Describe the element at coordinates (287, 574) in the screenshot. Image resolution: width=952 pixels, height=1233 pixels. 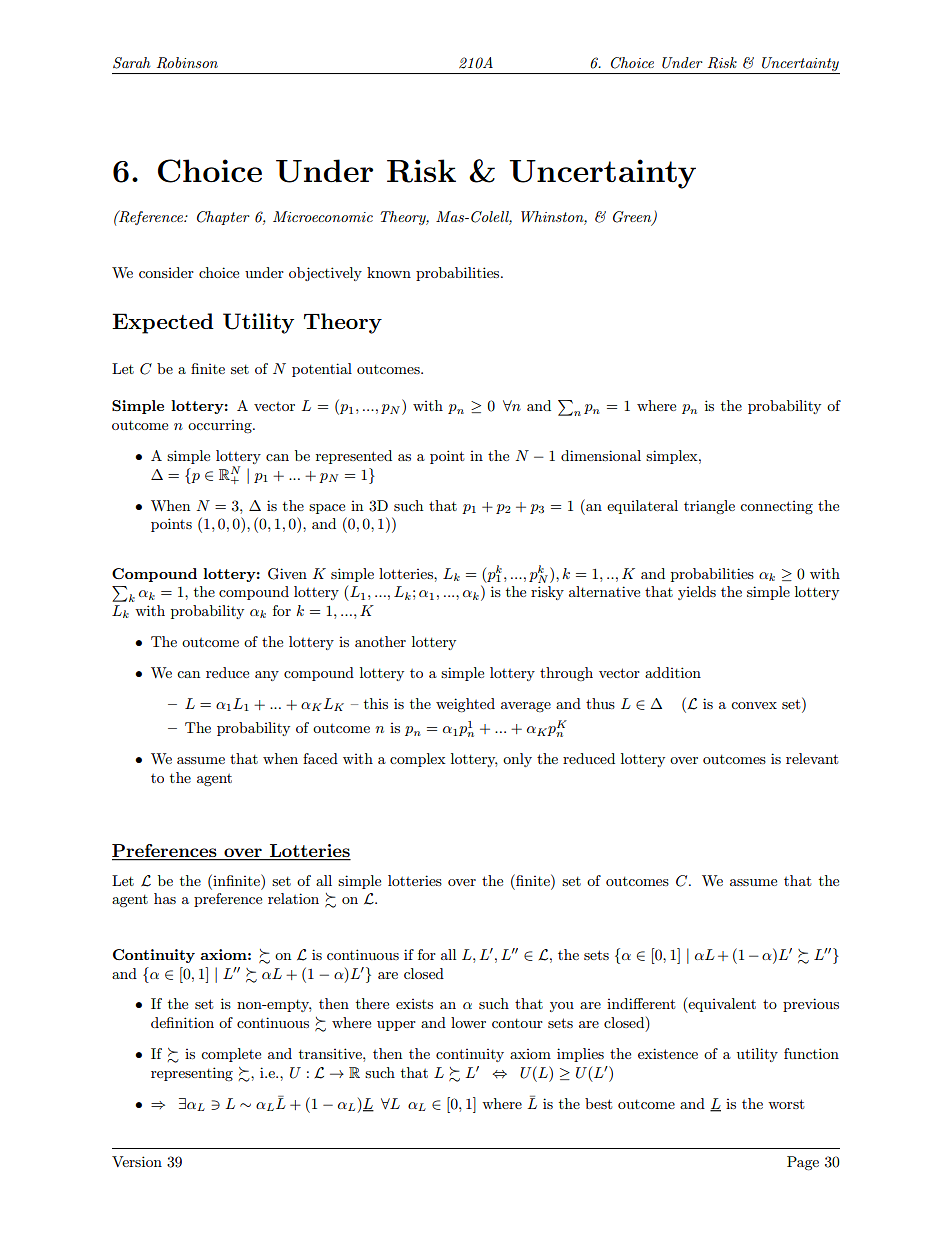
I see `Given` at that location.
